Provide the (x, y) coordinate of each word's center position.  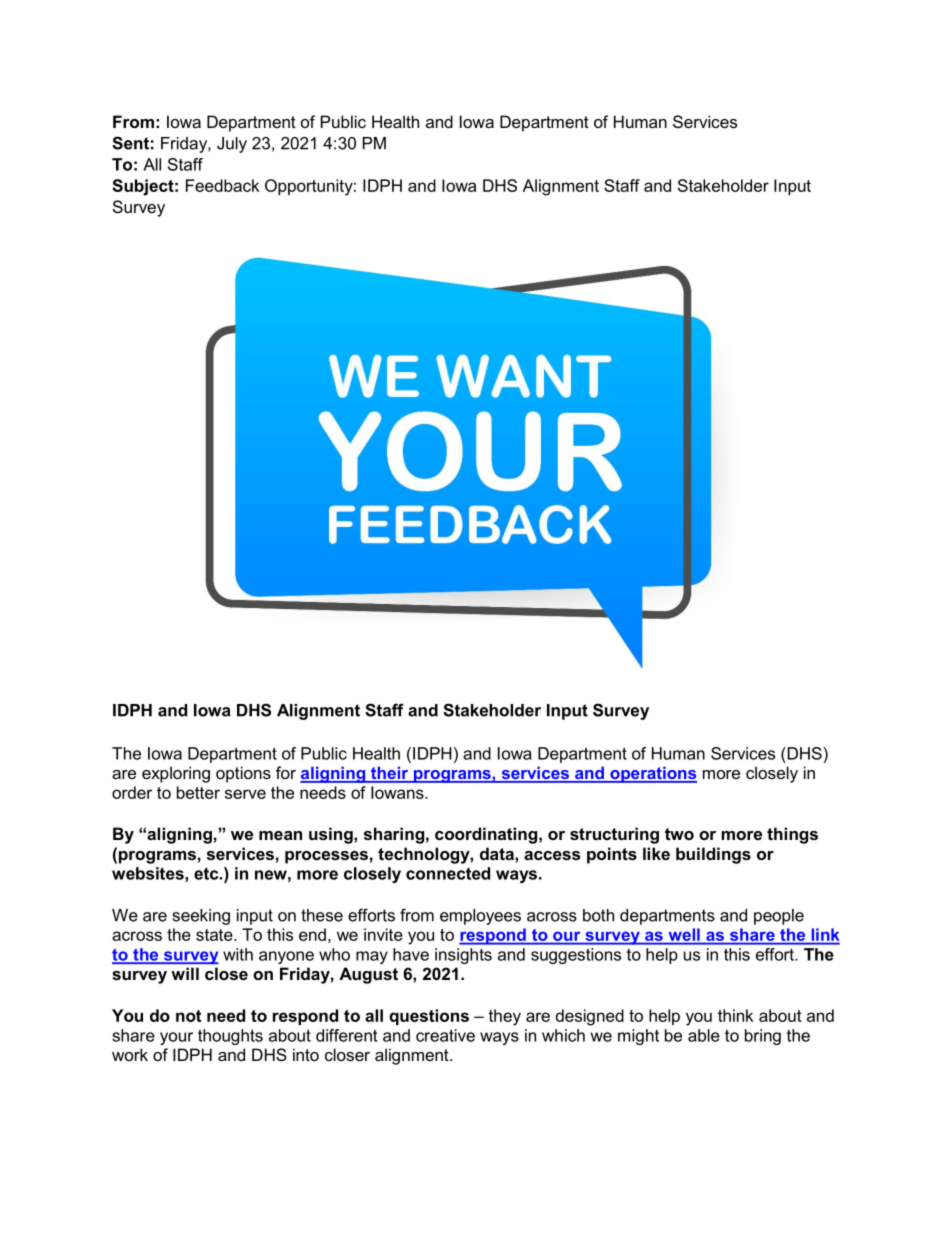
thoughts (230, 1037)
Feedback (223, 185)
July (232, 145)
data (498, 853)
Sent (130, 143)
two (679, 834)
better (198, 792)
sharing (394, 835)
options (243, 774)
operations (652, 774)
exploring (176, 774)
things (792, 835)
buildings (713, 855)
